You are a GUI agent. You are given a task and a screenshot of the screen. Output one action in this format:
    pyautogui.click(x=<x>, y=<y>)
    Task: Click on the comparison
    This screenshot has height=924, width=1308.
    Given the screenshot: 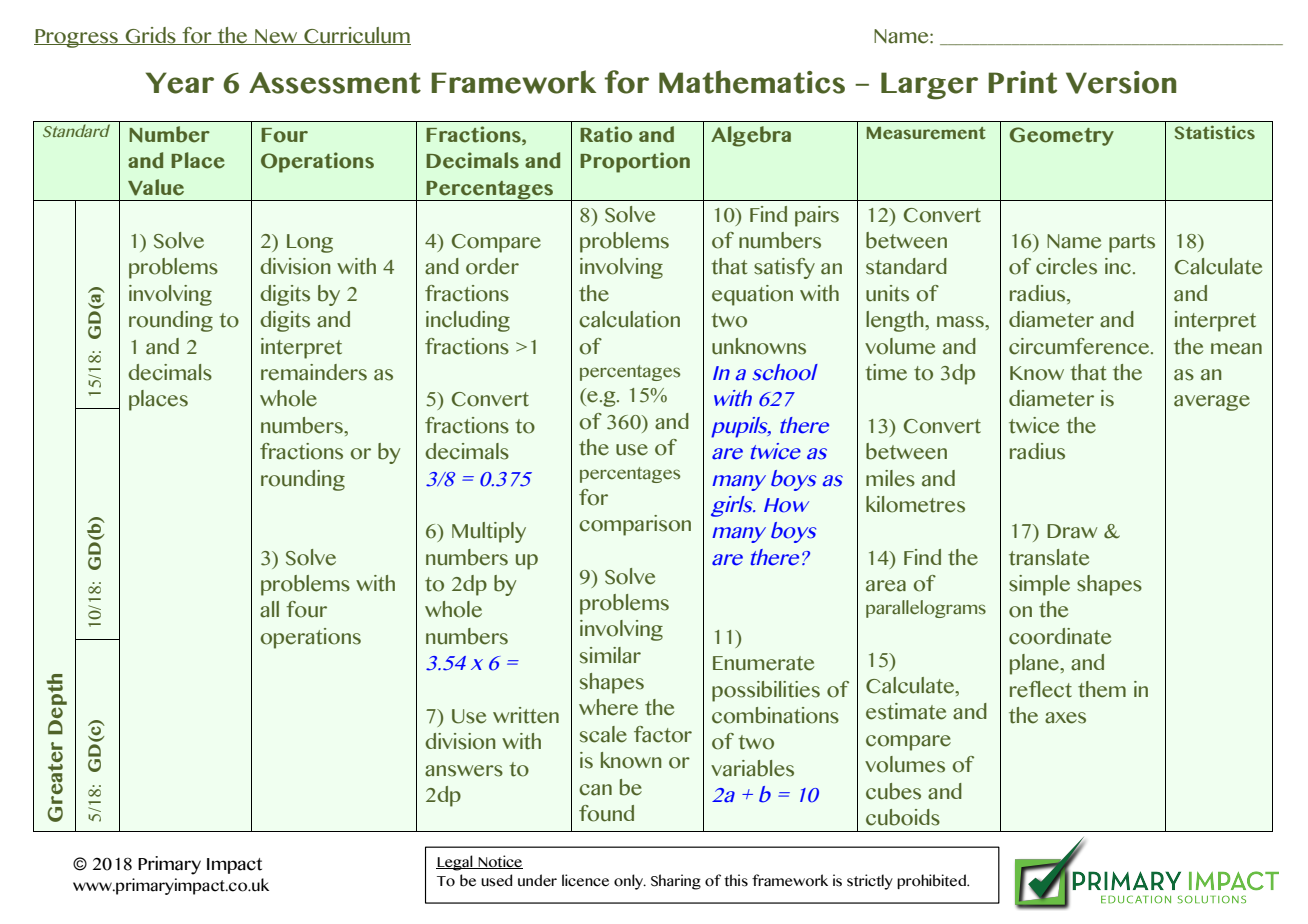 What is the action you would take?
    pyautogui.click(x=635, y=525)
